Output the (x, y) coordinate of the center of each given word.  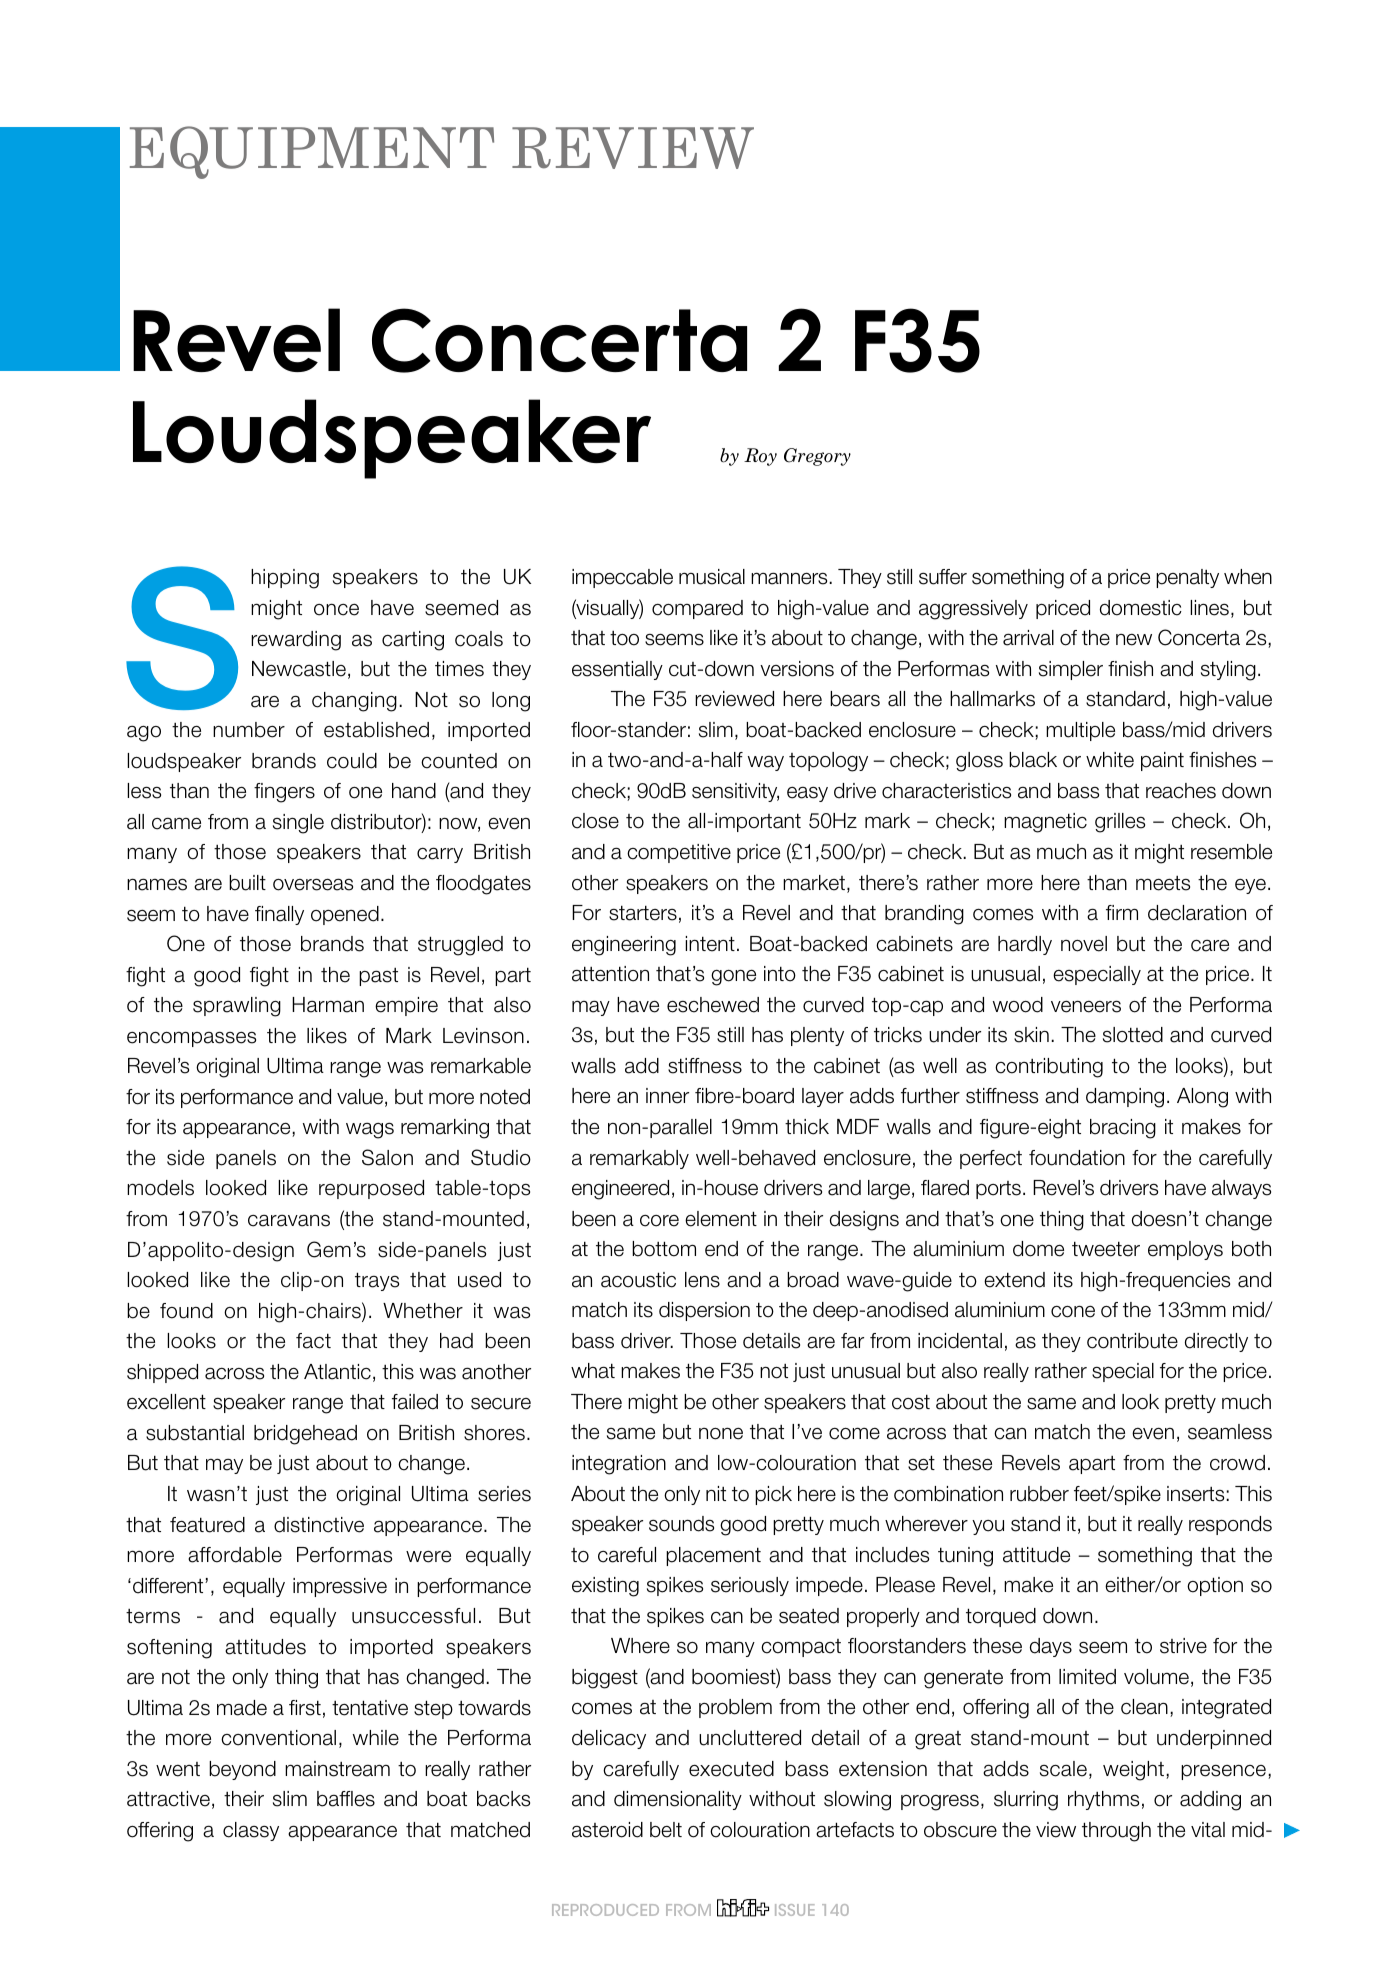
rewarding (296, 641)
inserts (1197, 1494)
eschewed (713, 1005)
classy (251, 1831)
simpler (1071, 670)
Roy (760, 457)
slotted (1133, 1035)
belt (666, 1830)
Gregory (817, 457)
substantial (195, 1433)
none (721, 1433)
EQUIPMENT (312, 152)
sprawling (237, 1007)
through (1116, 1832)
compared (697, 609)
